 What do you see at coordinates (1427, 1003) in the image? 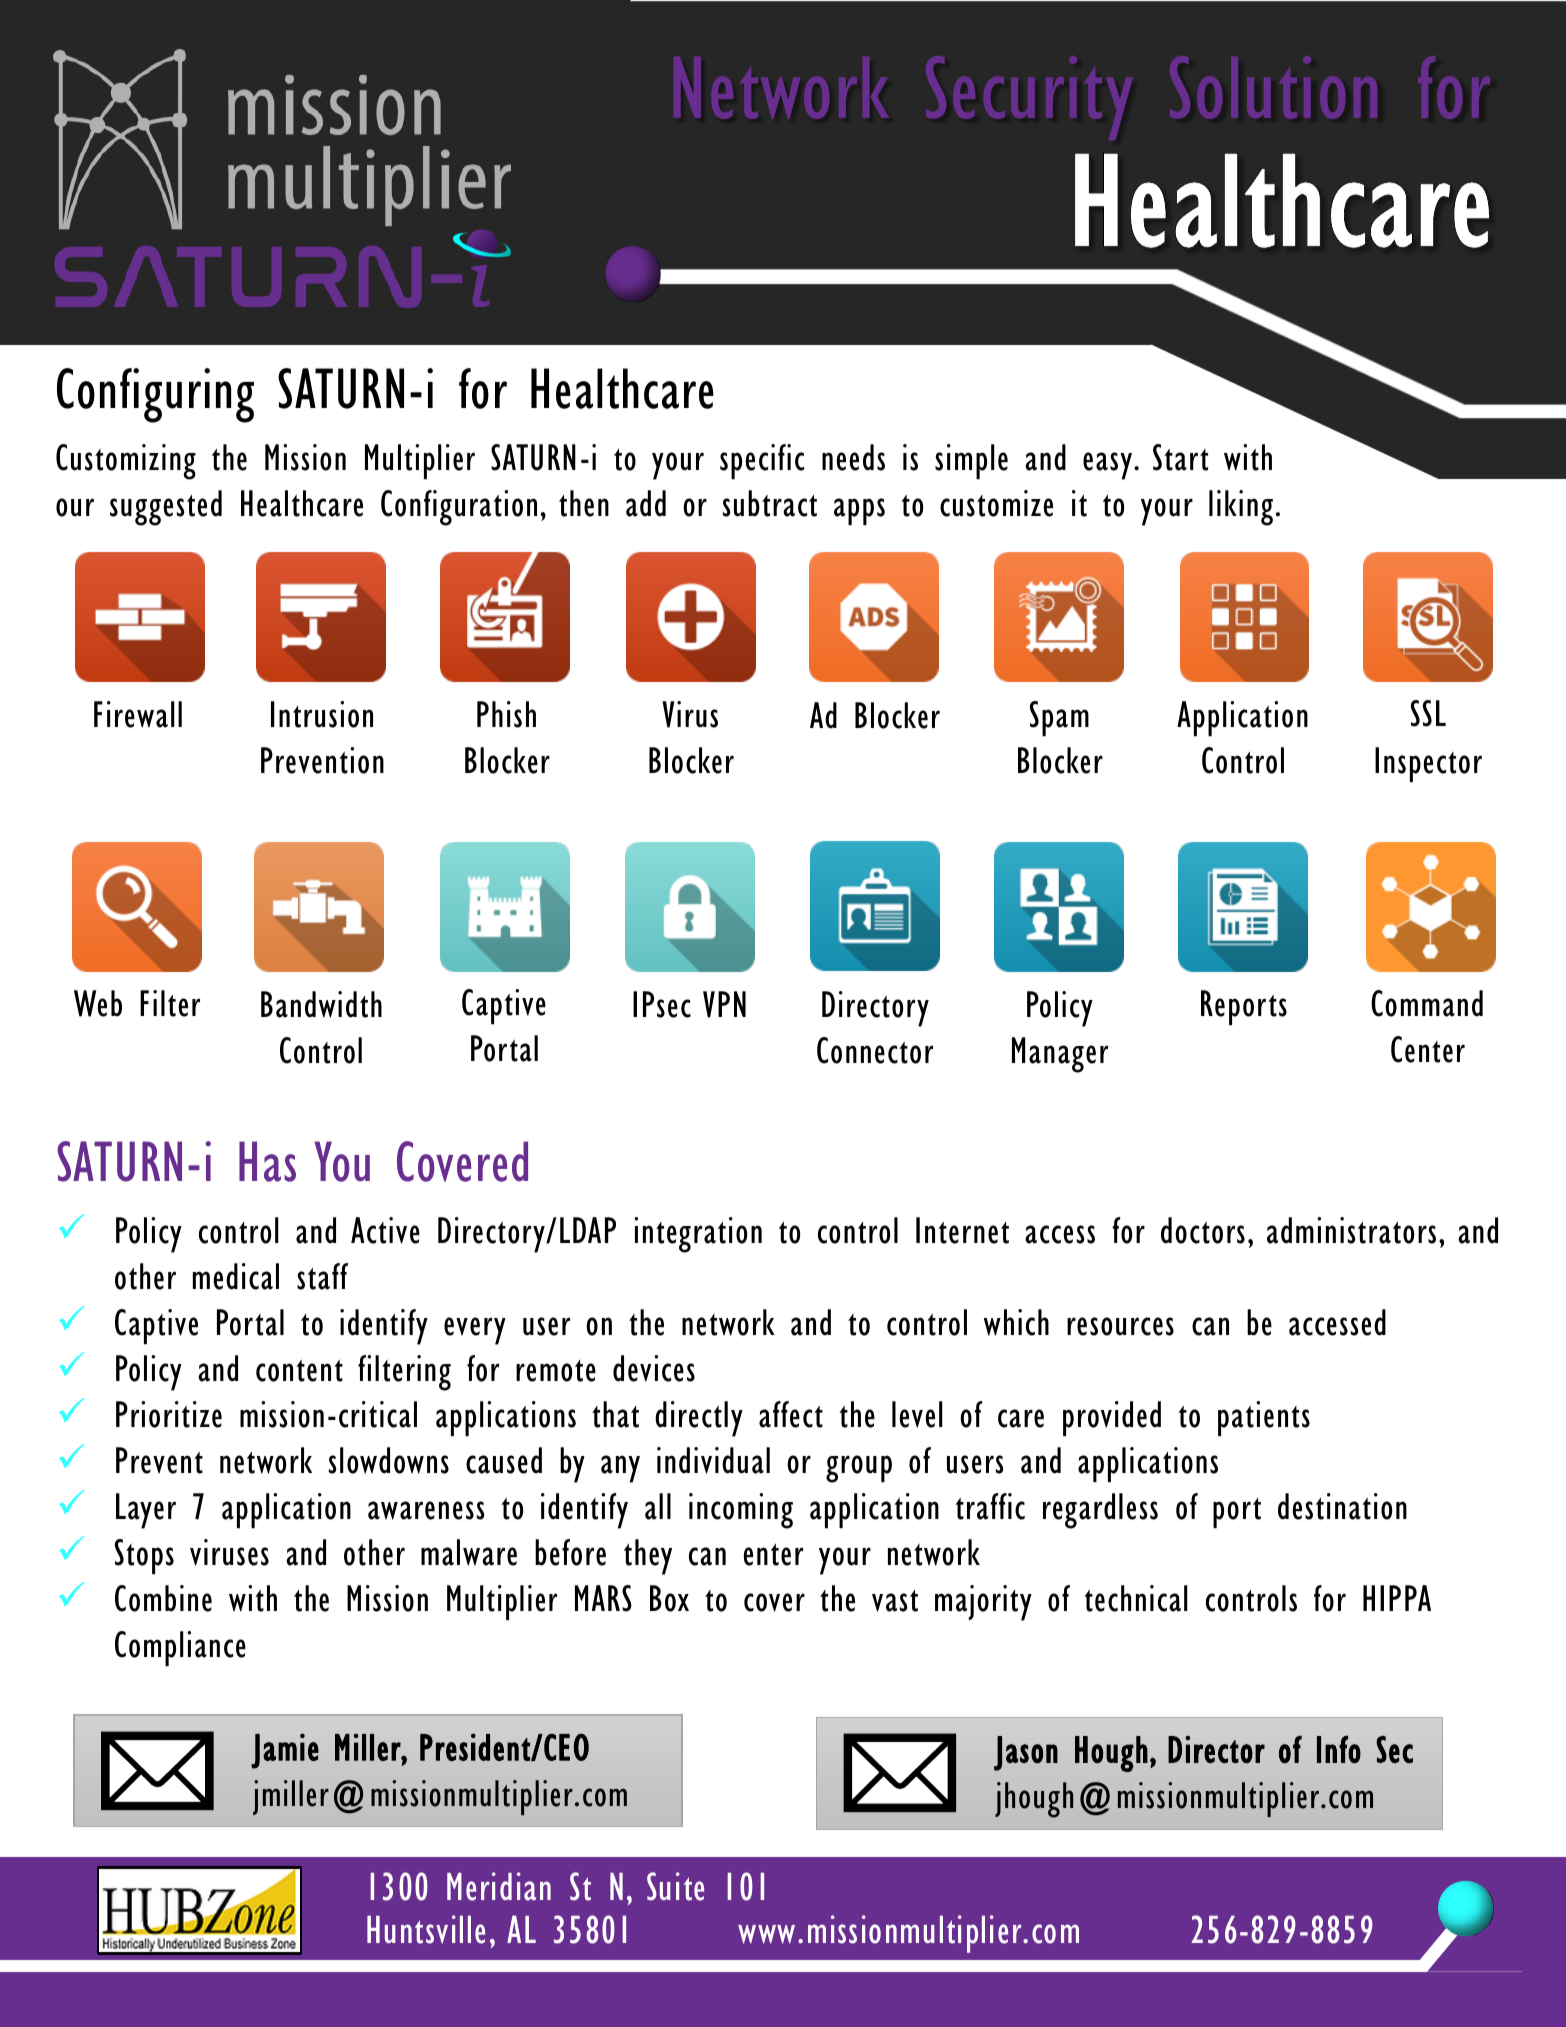
I see `Command` at bounding box center [1427, 1003].
